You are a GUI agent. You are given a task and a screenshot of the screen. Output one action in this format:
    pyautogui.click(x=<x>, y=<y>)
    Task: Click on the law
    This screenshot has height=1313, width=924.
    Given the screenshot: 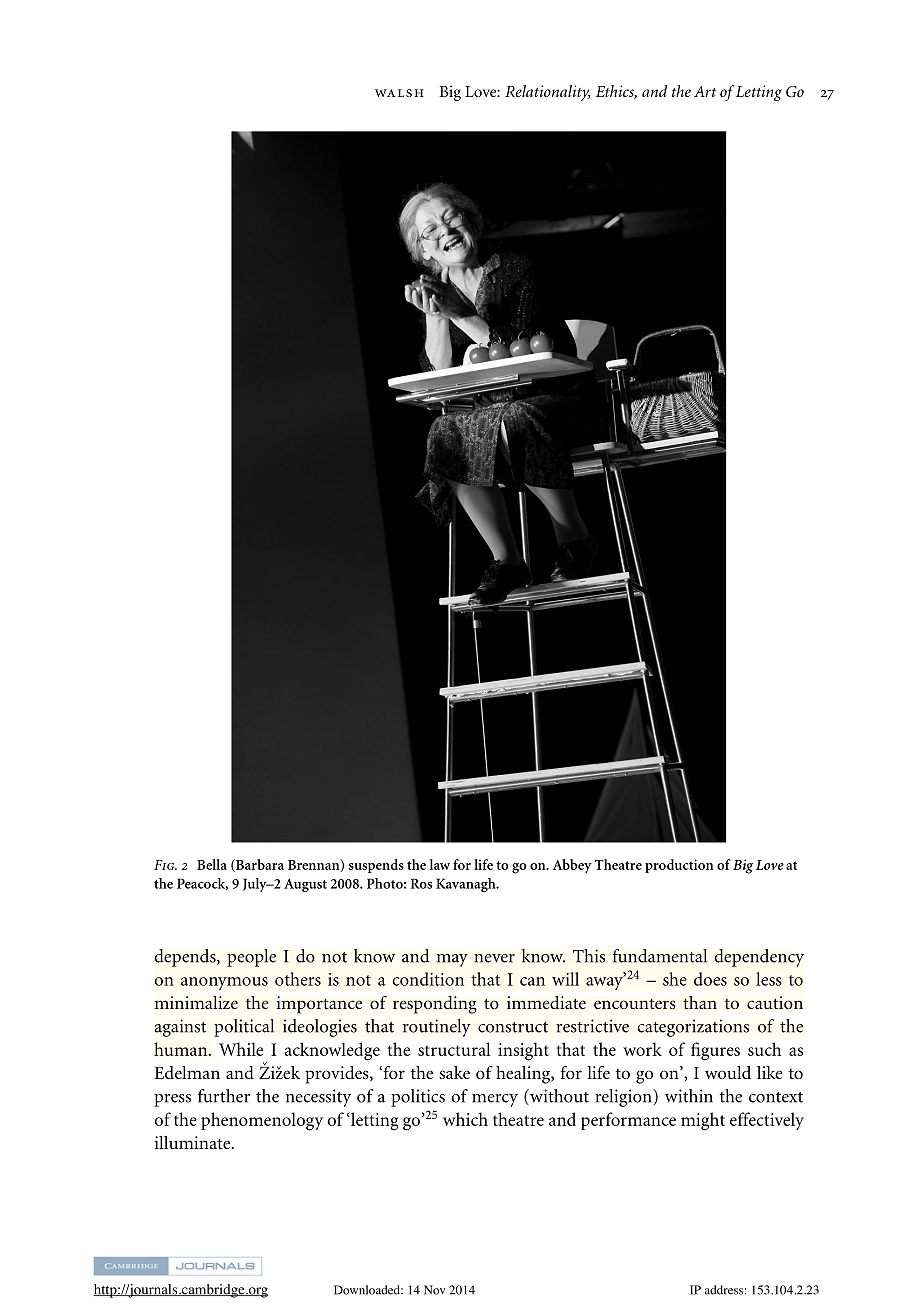 What is the action you would take?
    pyautogui.click(x=440, y=864)
